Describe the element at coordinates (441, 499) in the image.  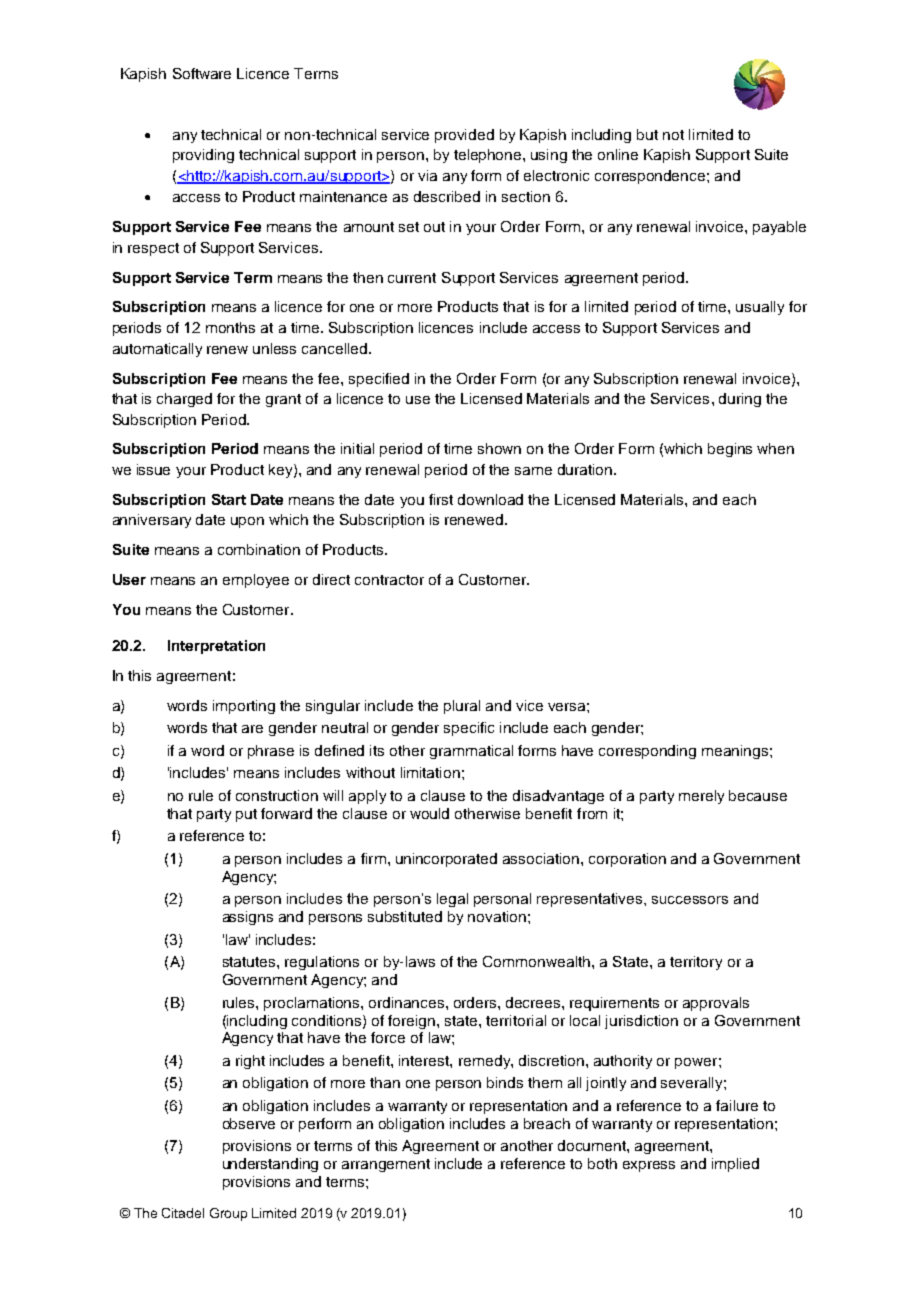
I see `first` at that location.
